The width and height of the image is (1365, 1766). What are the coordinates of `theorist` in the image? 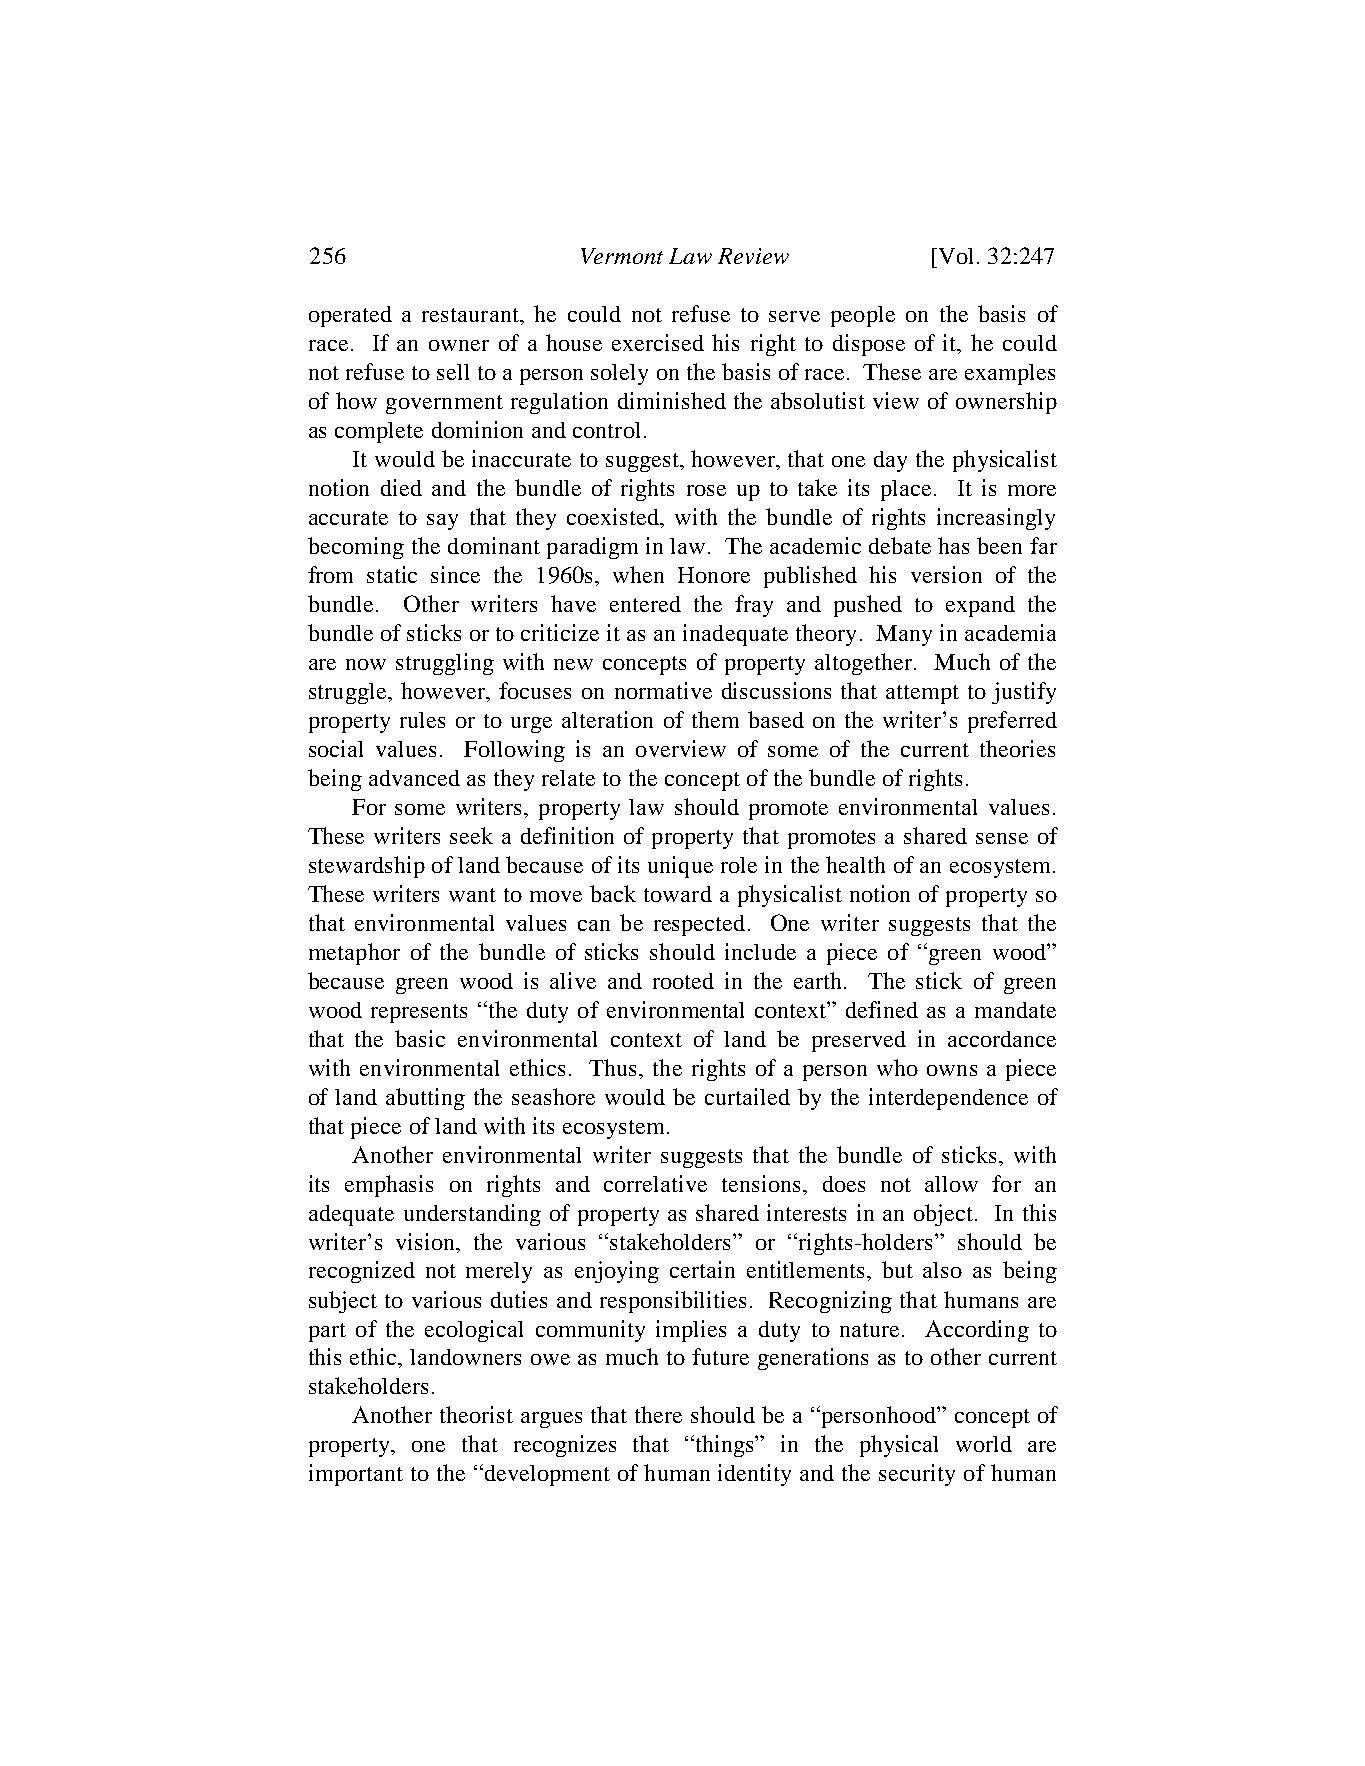 It's located at (476, 1414).
